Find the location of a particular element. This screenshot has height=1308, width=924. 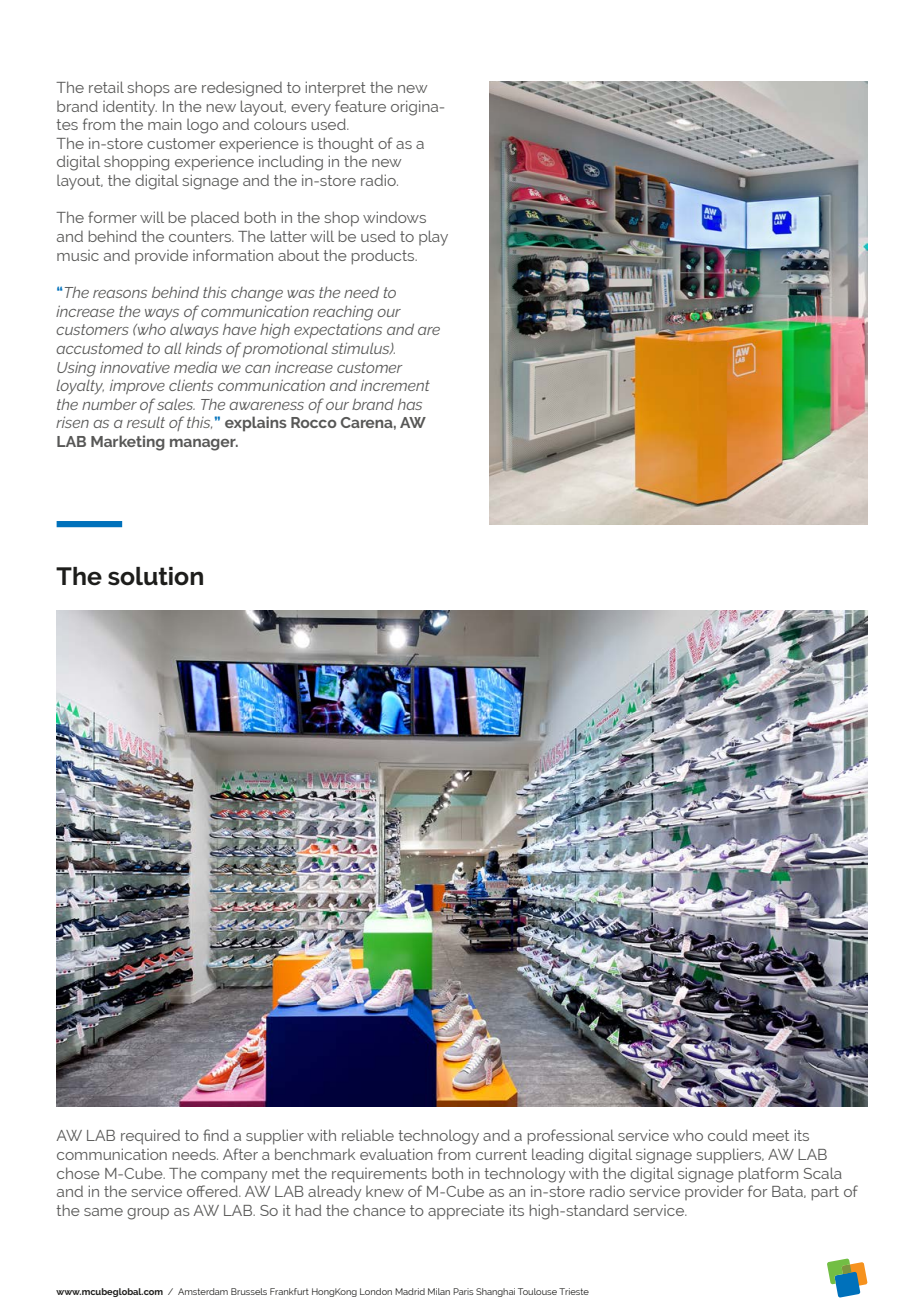

Milan is located at coordinates (439, 1291).
